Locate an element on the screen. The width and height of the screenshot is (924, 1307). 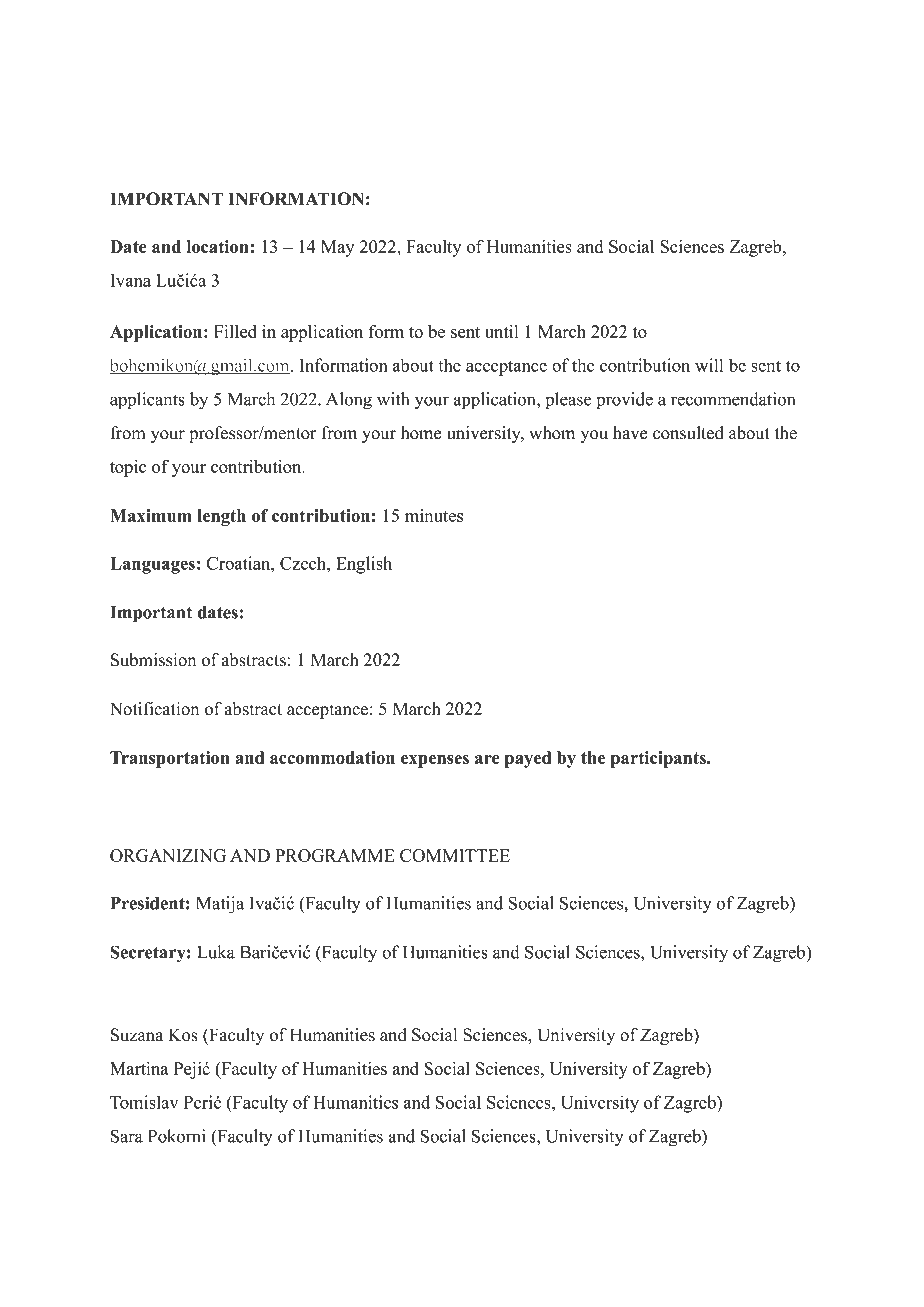
location is located at coordinates (217, 246).
